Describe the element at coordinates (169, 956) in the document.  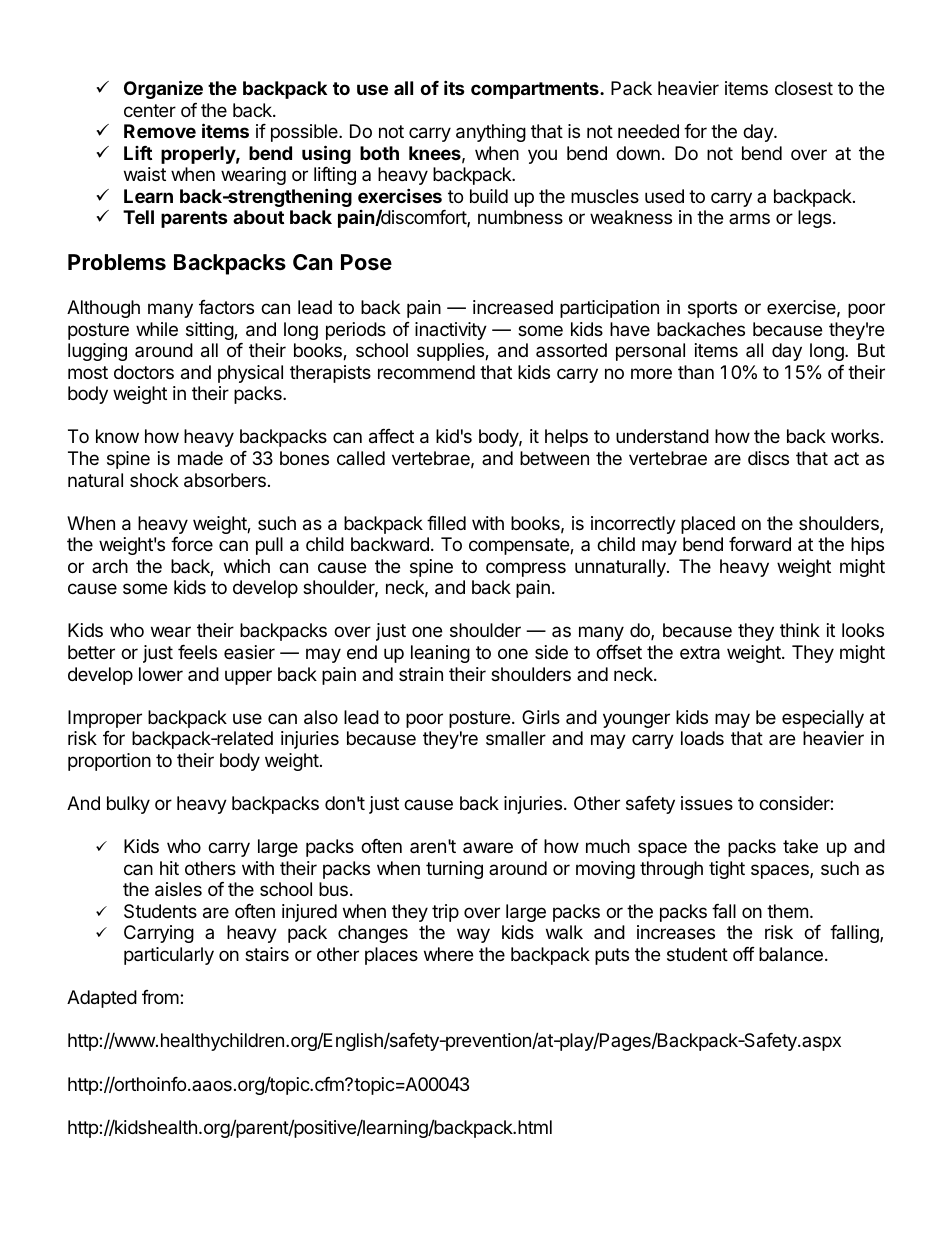
I see `particularly` at that location.
